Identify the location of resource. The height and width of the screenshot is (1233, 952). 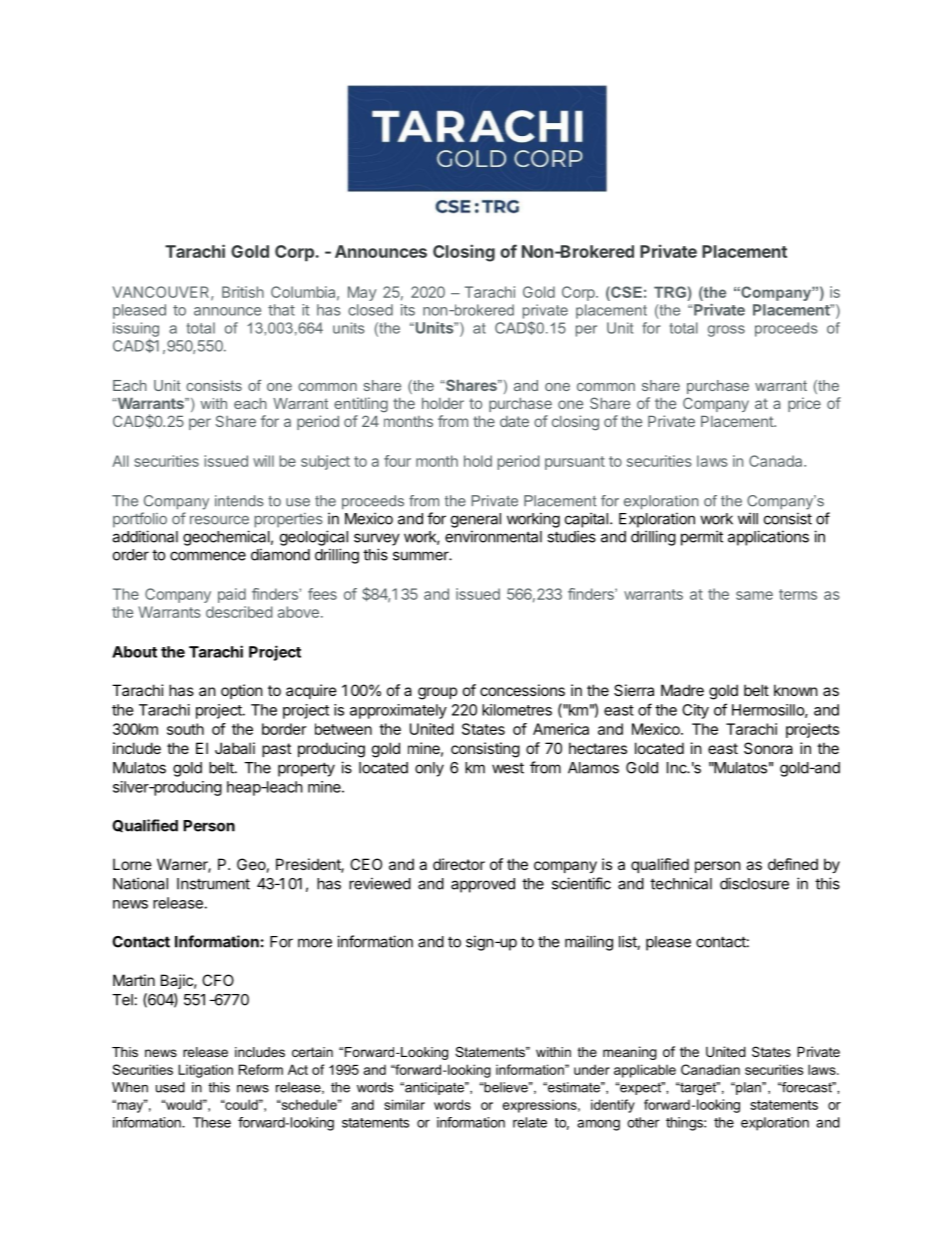
(219, 520).
